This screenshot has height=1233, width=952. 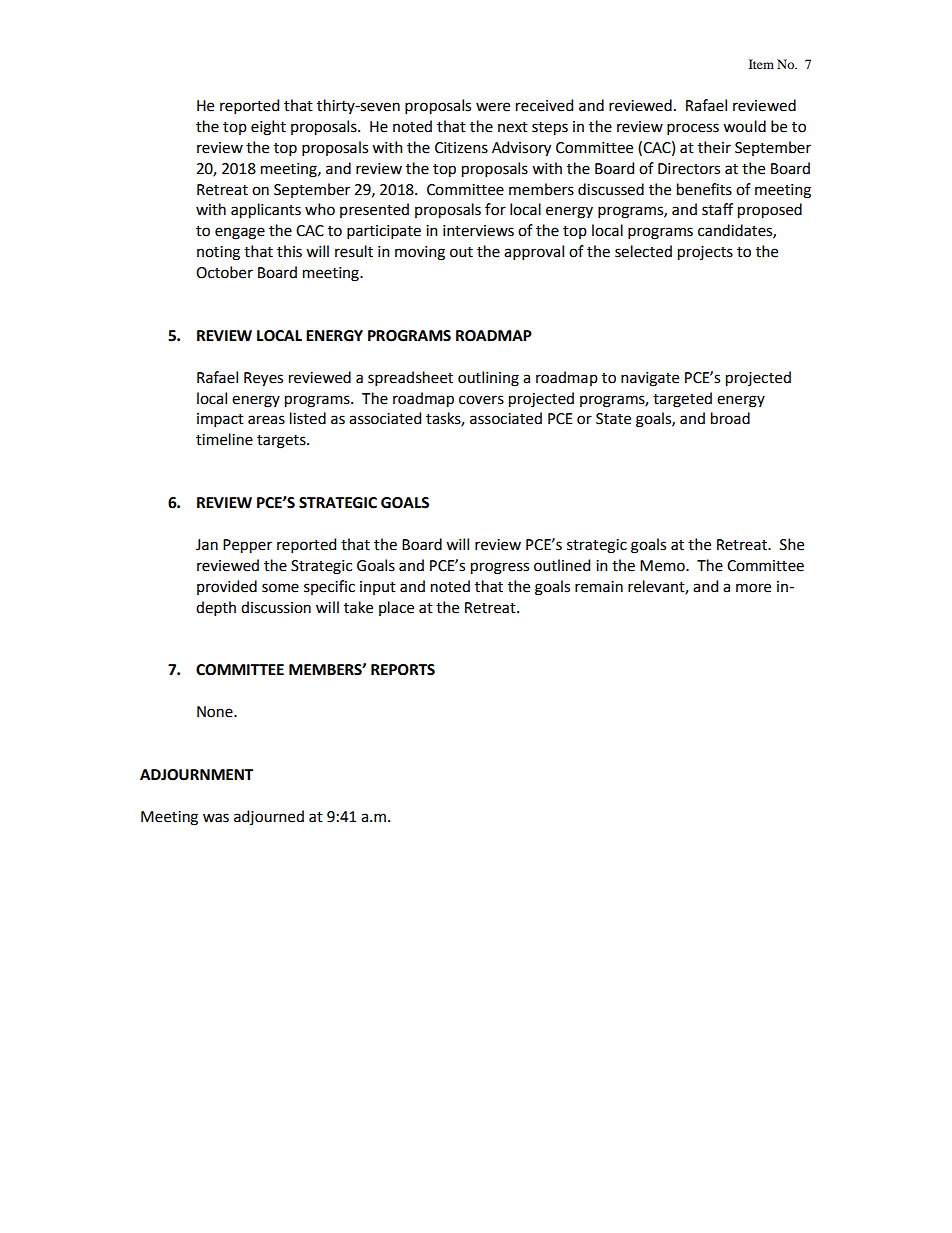 I want to click on more, so click(x=753, y=588).
